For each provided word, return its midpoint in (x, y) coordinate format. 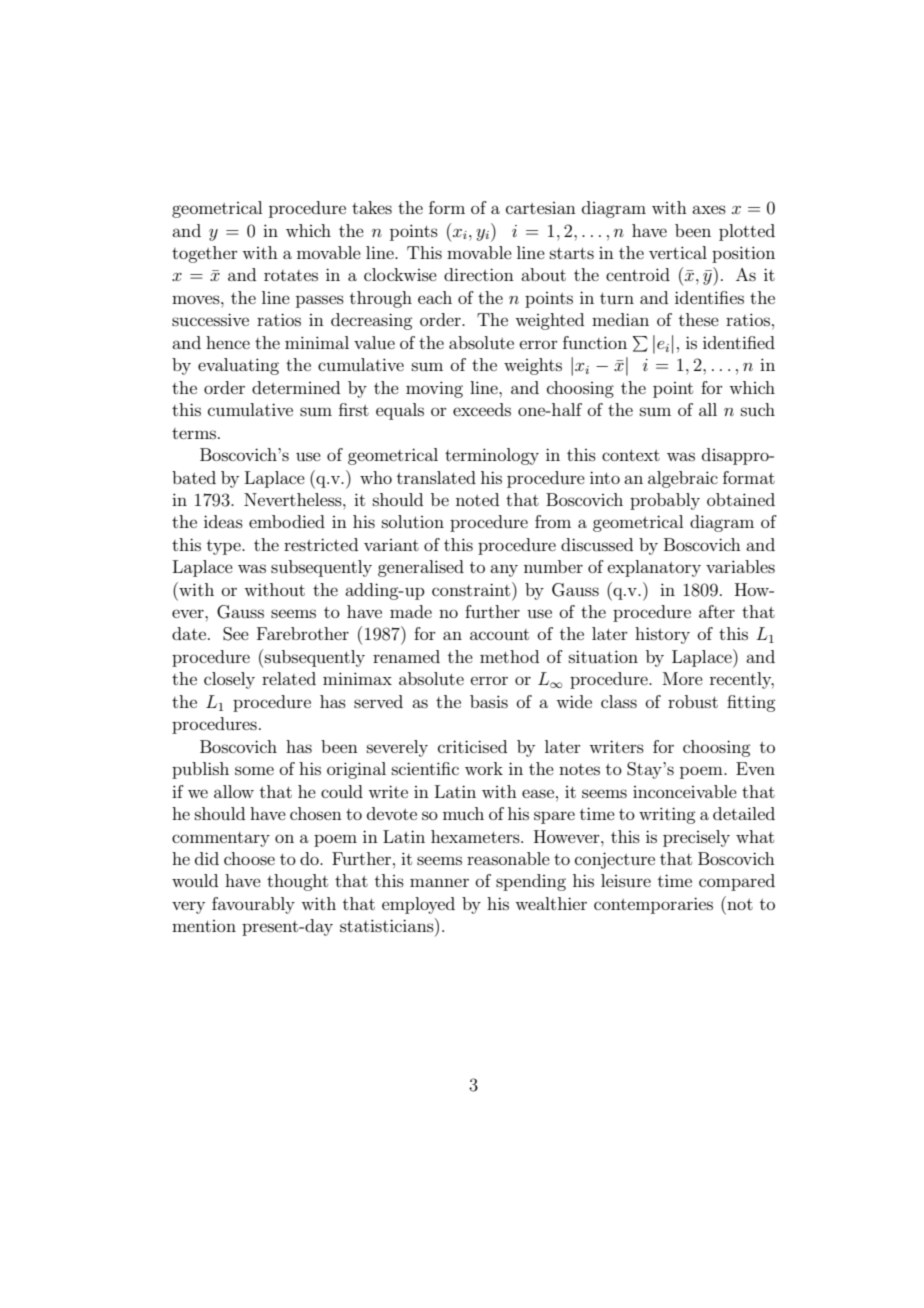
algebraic (683, 479)
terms (194, 433)
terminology (492, 456)
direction (479, 274)
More (683, 678)
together (205, 254)
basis (489, 701)
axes (709, 209)
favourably (253, 905)
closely (229, 680)
